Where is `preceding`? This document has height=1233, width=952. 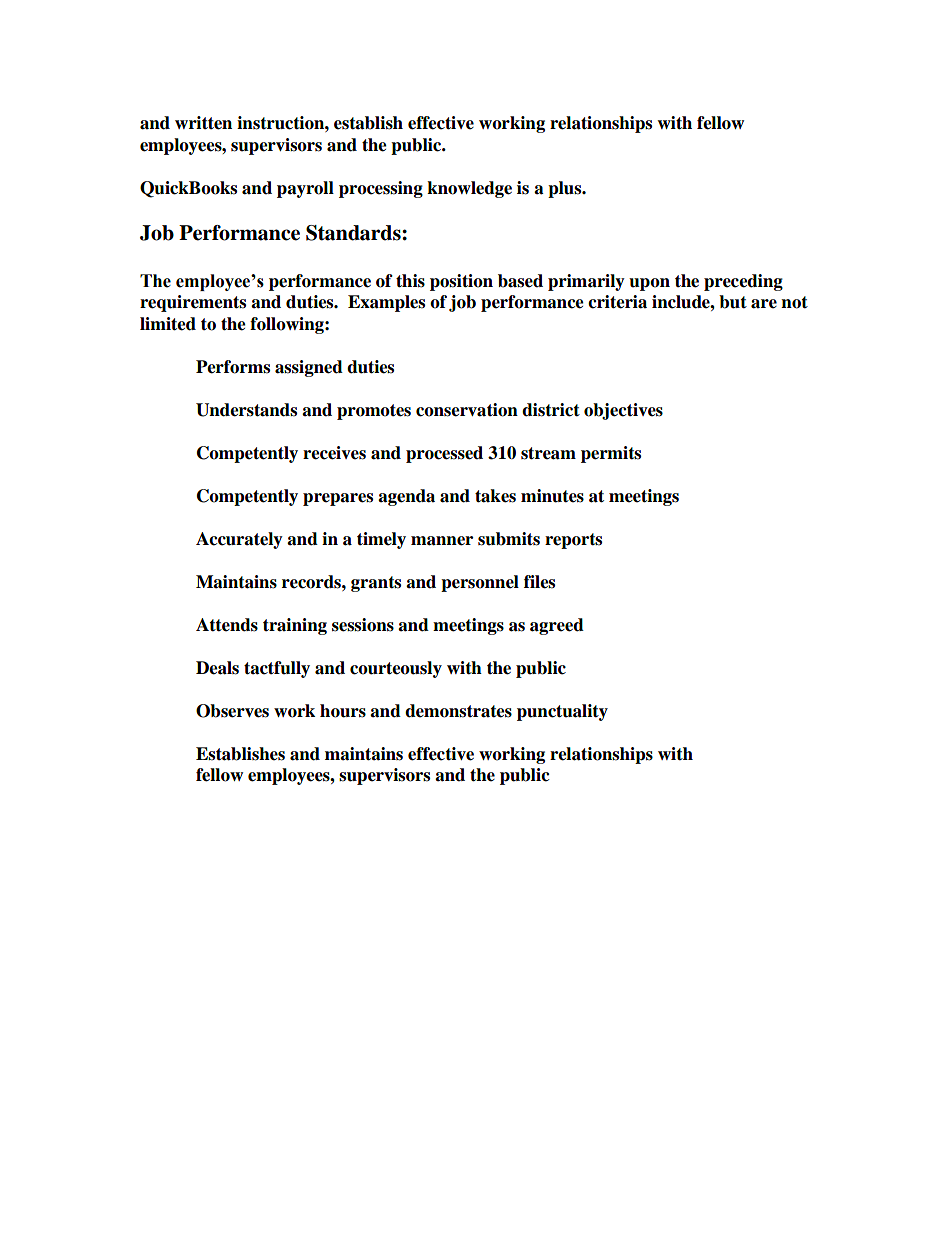
preceding is located at coordinates (743, 282).
